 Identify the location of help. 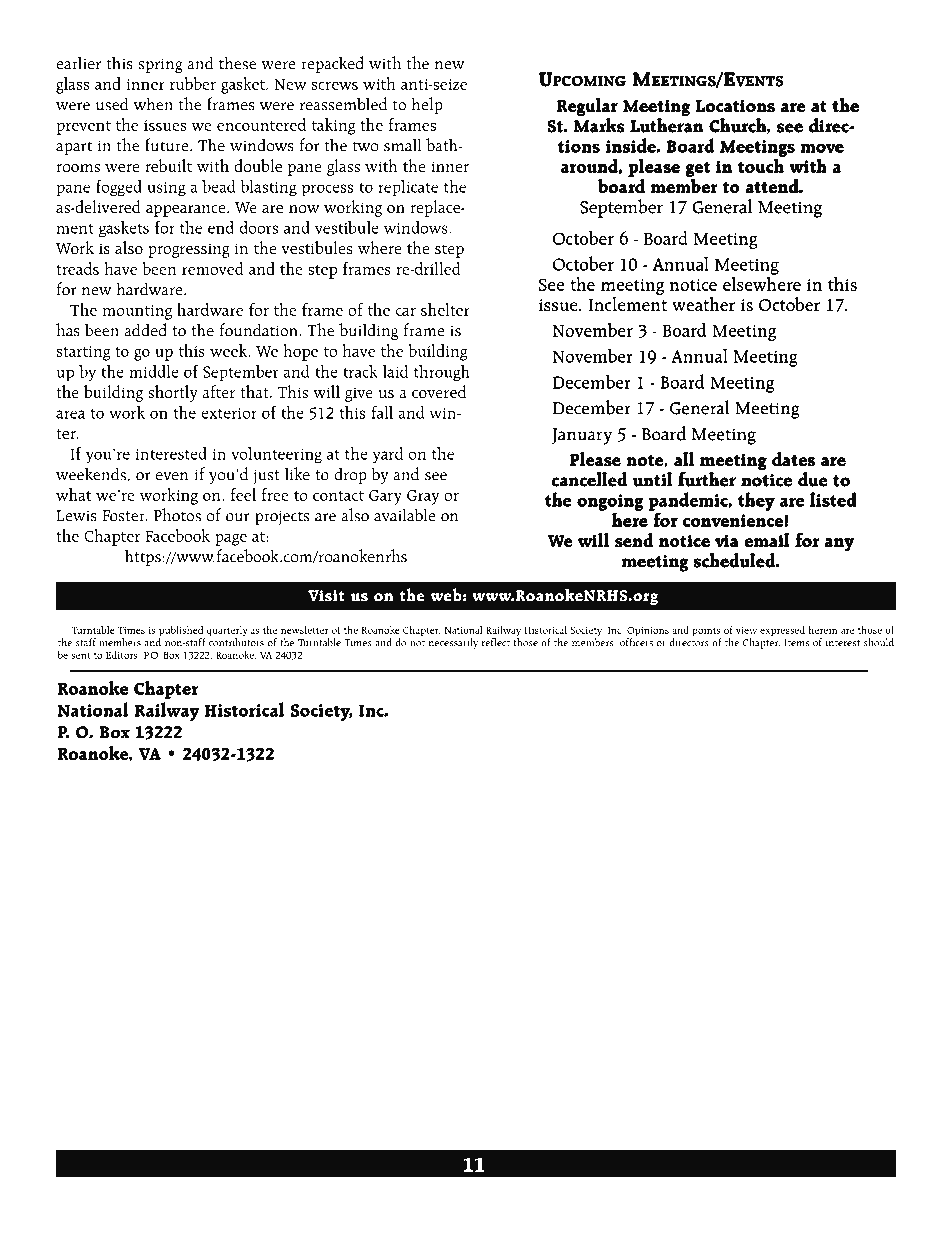
(427, 105).
